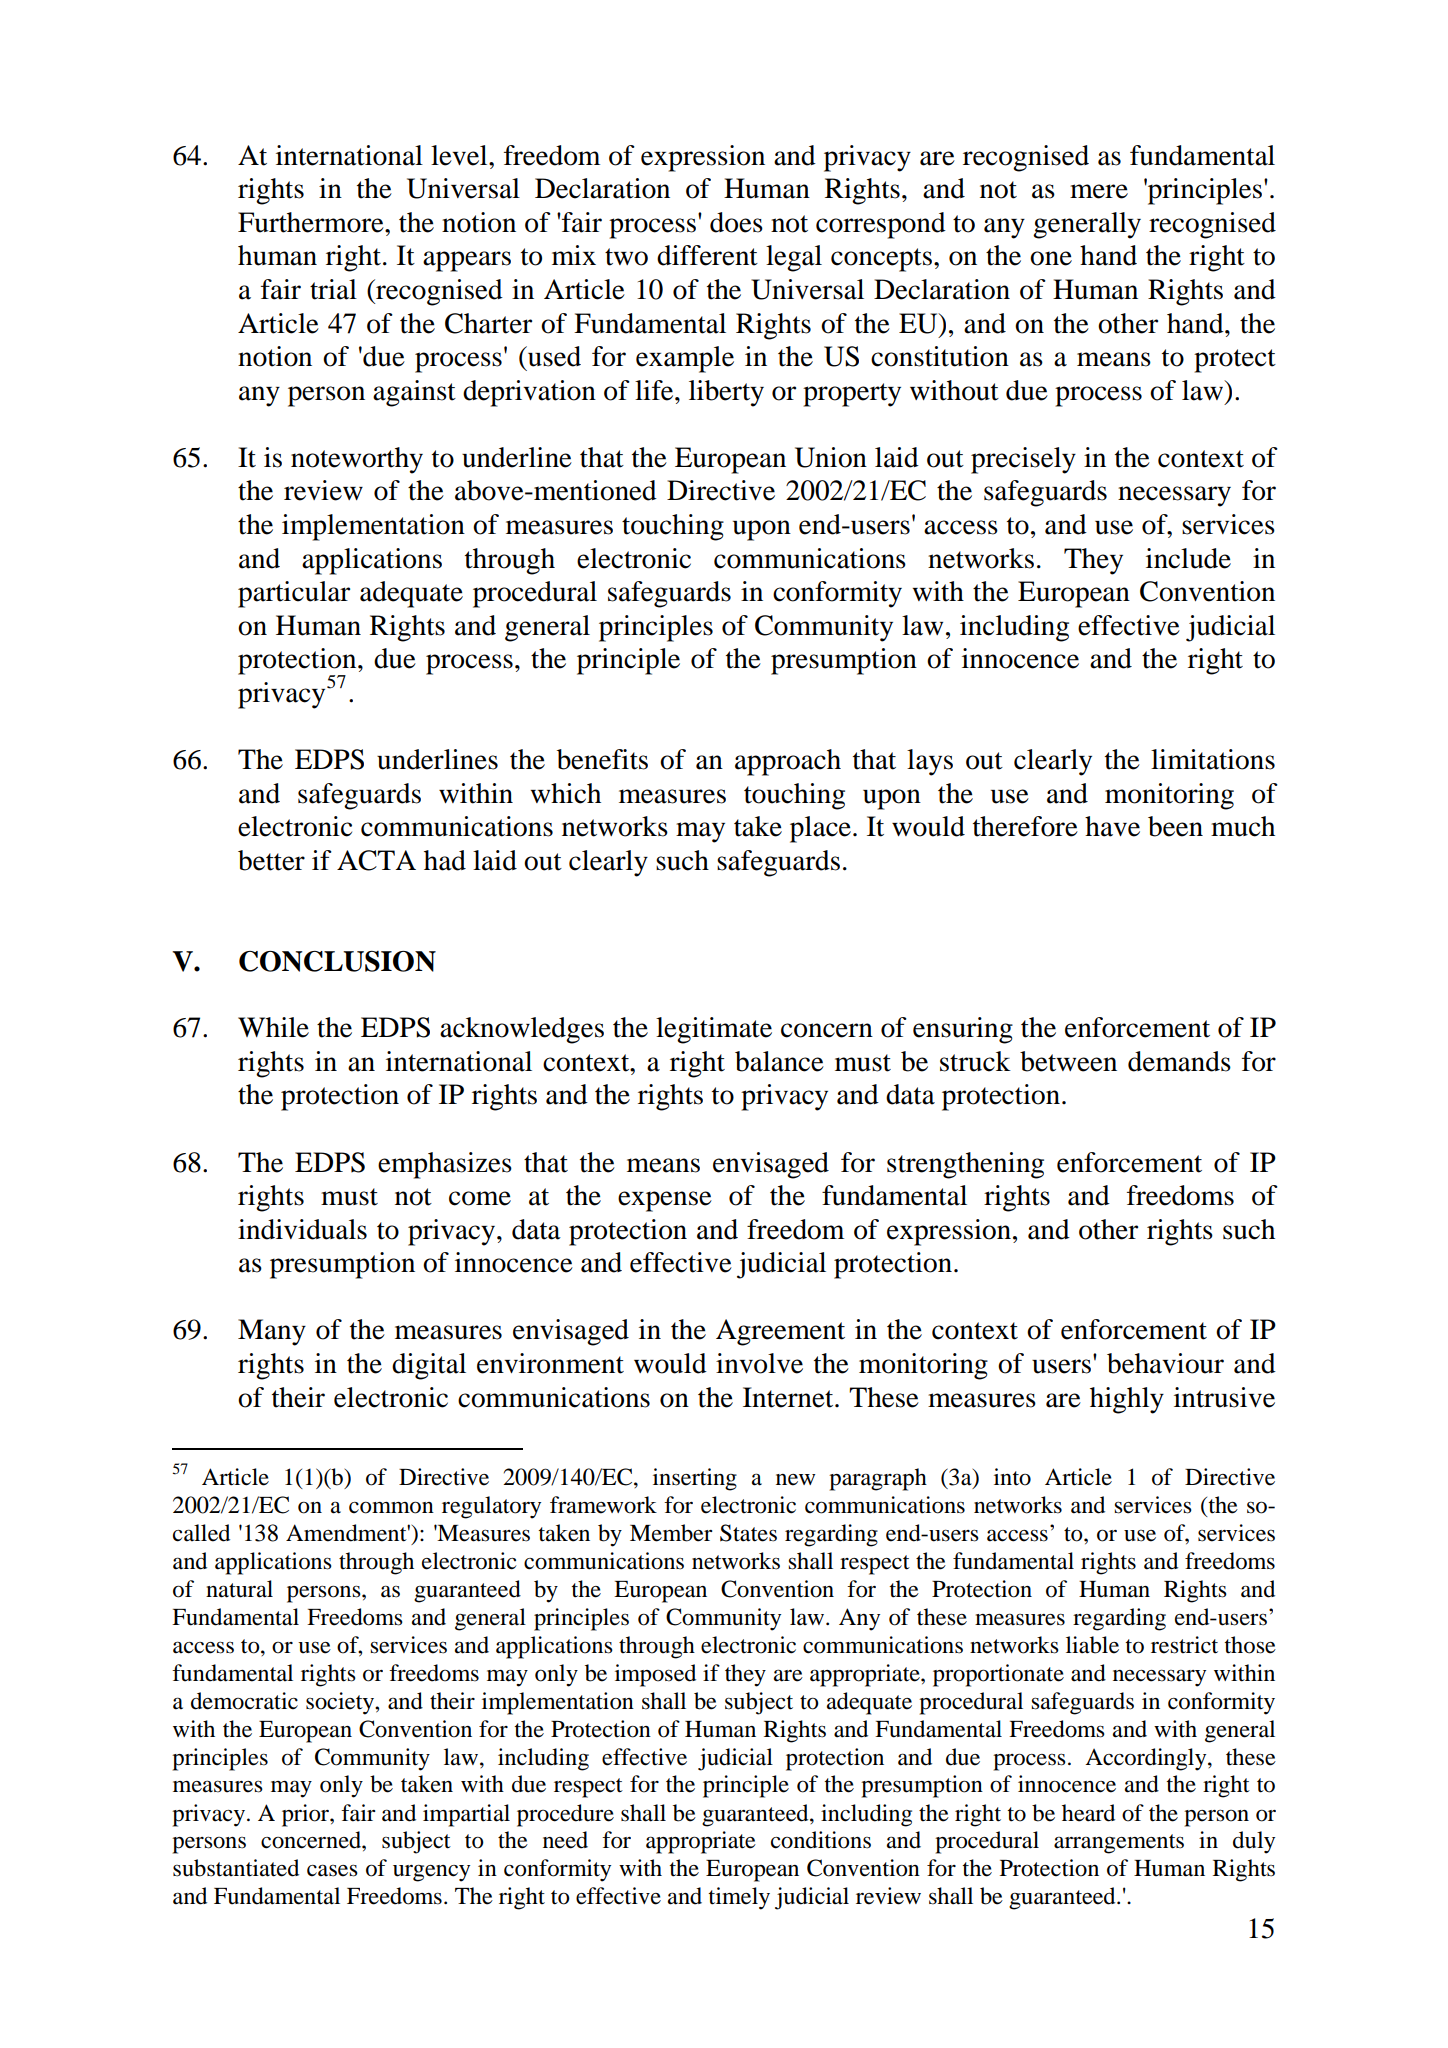 The image size is (1448, 2048). I want to click on mere, so click(1099, 191).
